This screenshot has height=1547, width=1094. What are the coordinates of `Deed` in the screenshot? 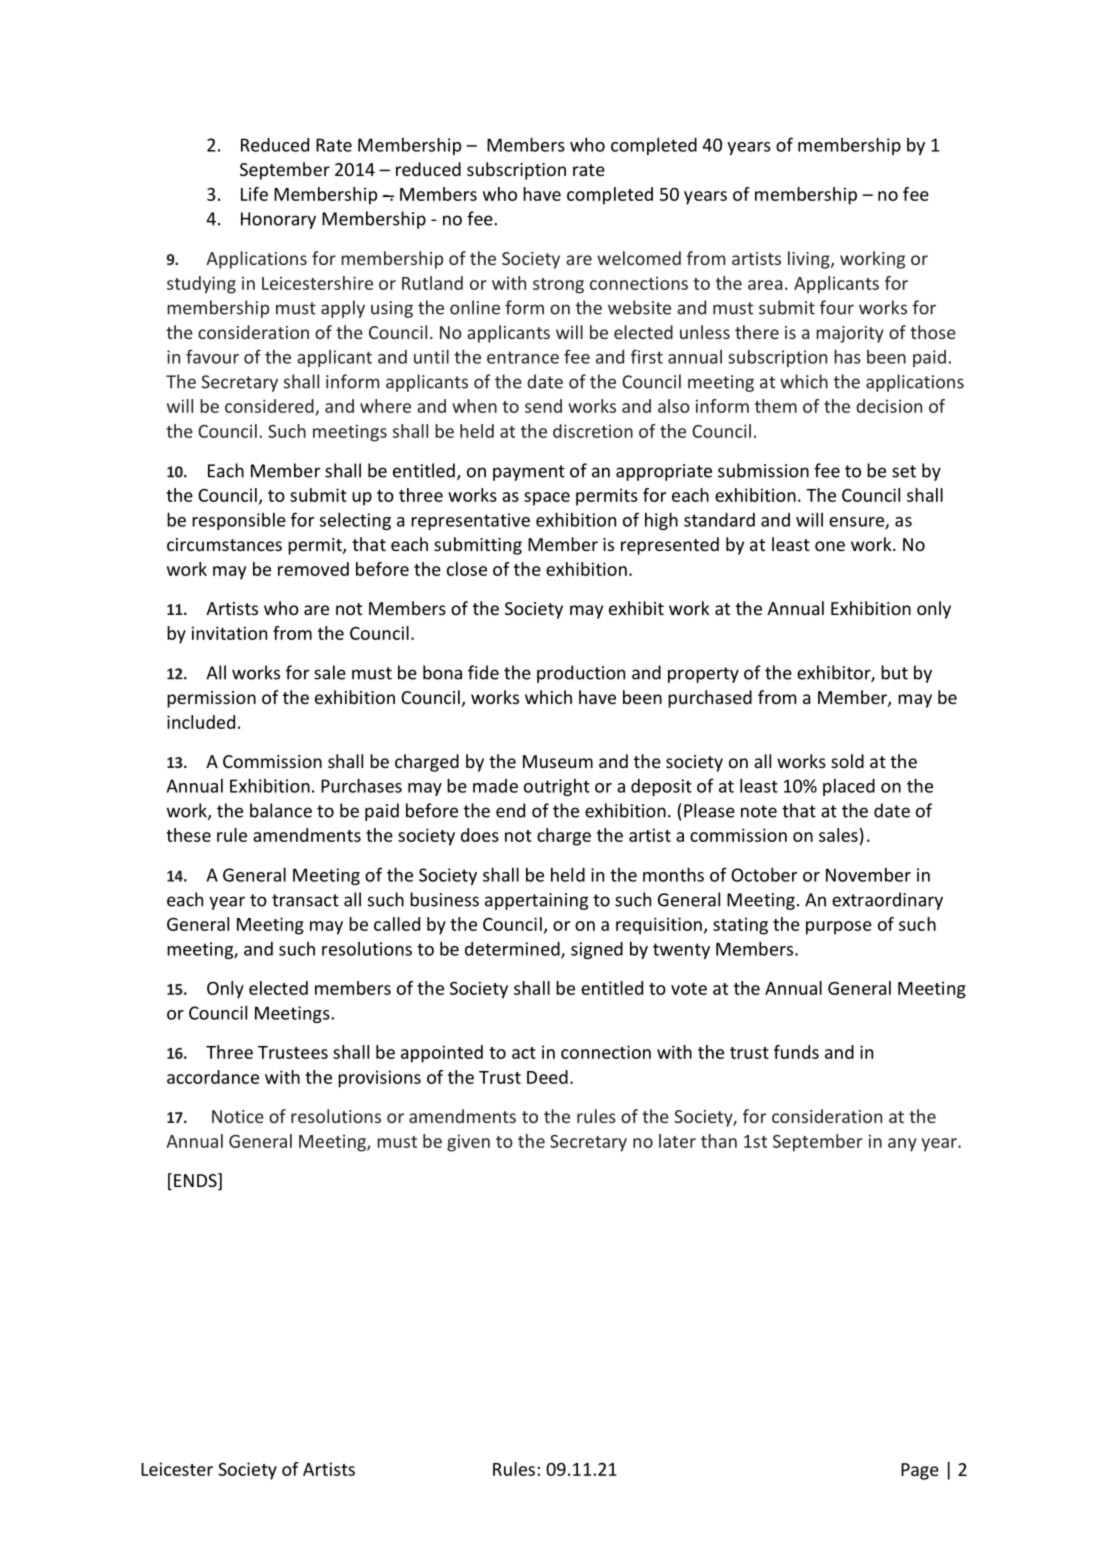 It's located at (547, 1077).
